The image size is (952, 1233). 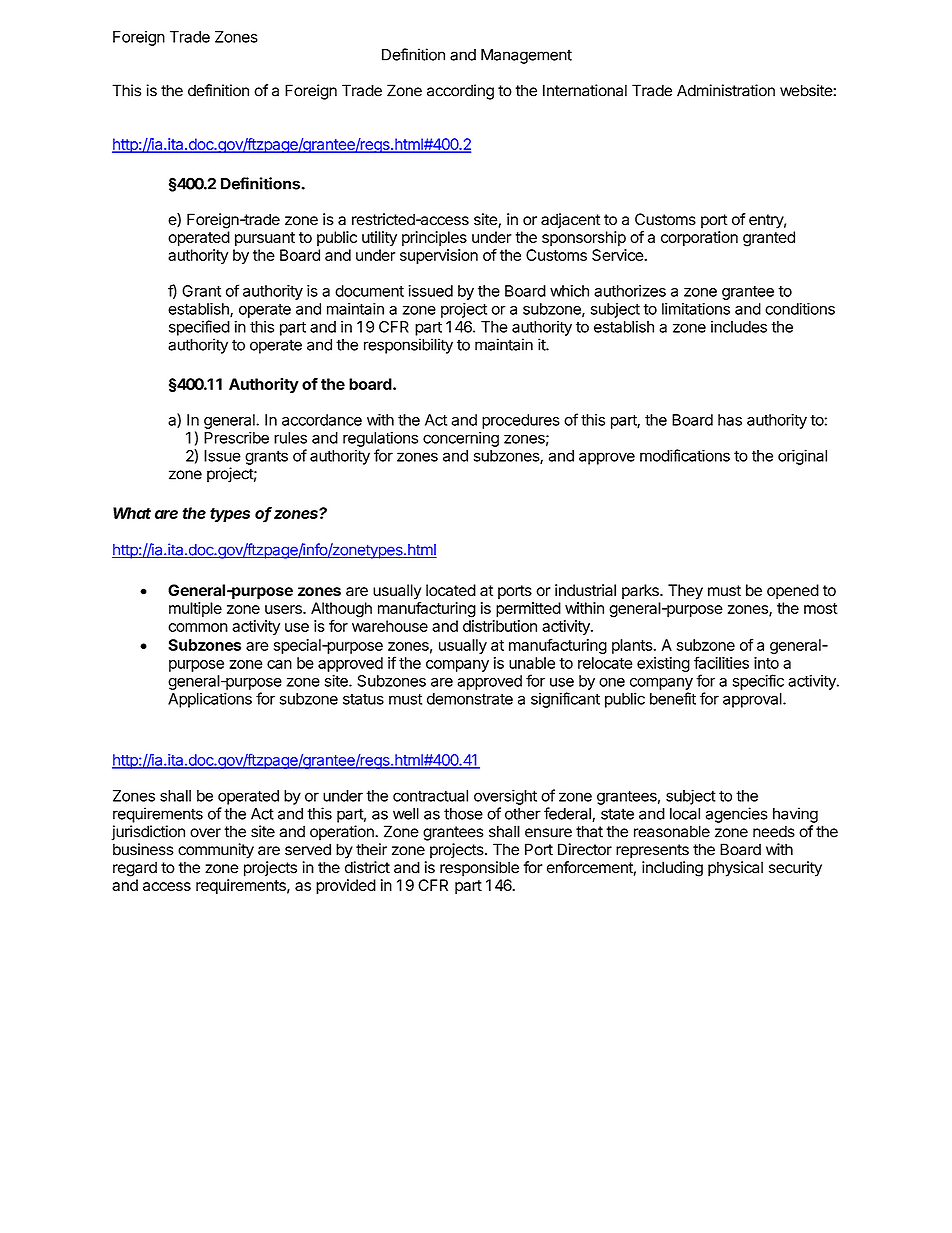 What do you see at coordinates (460, 92) in the screenshot?
I see `according` at bounding box center [460, 92].
